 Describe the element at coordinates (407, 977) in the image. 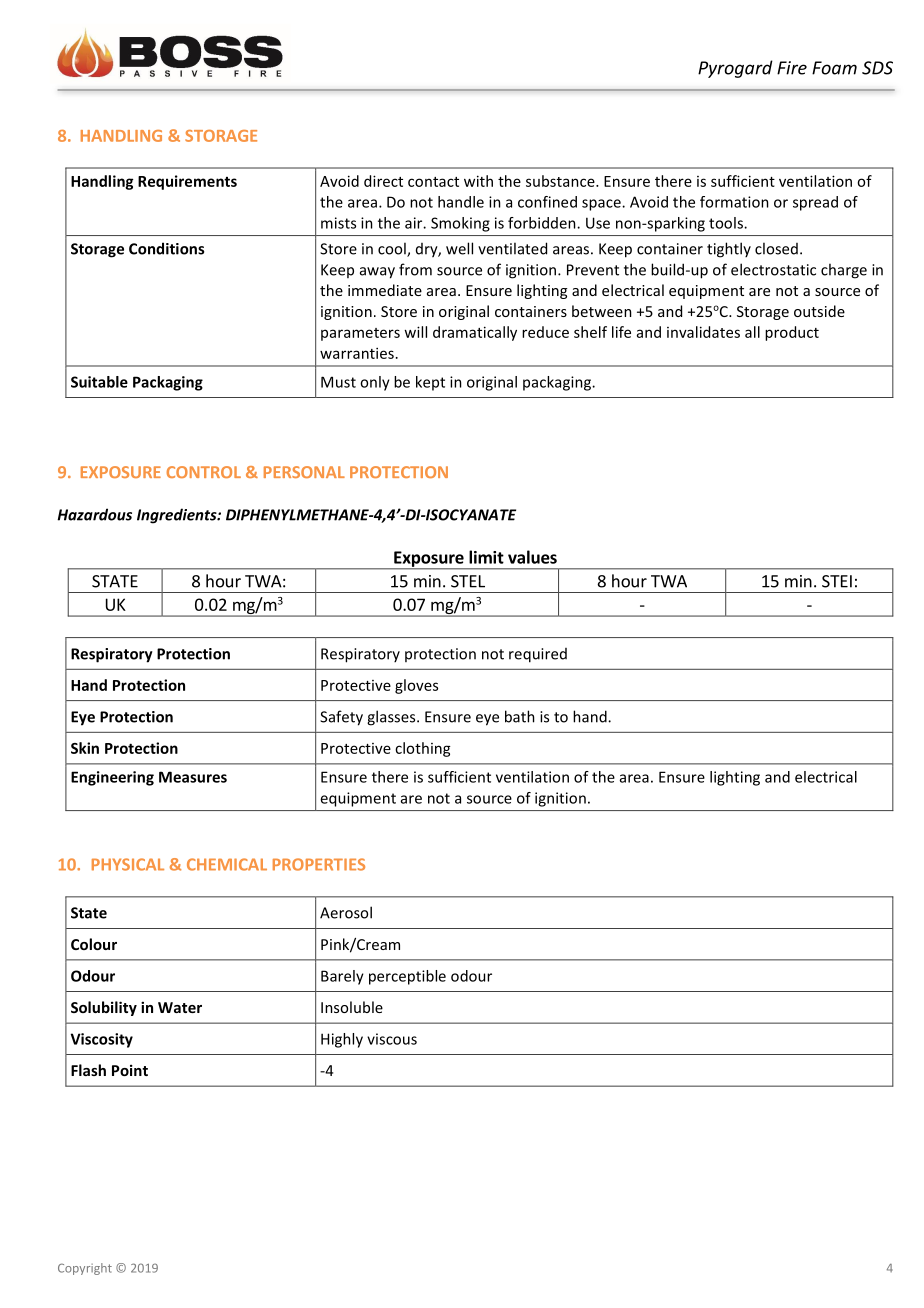

I see `perceptible` at that location.
